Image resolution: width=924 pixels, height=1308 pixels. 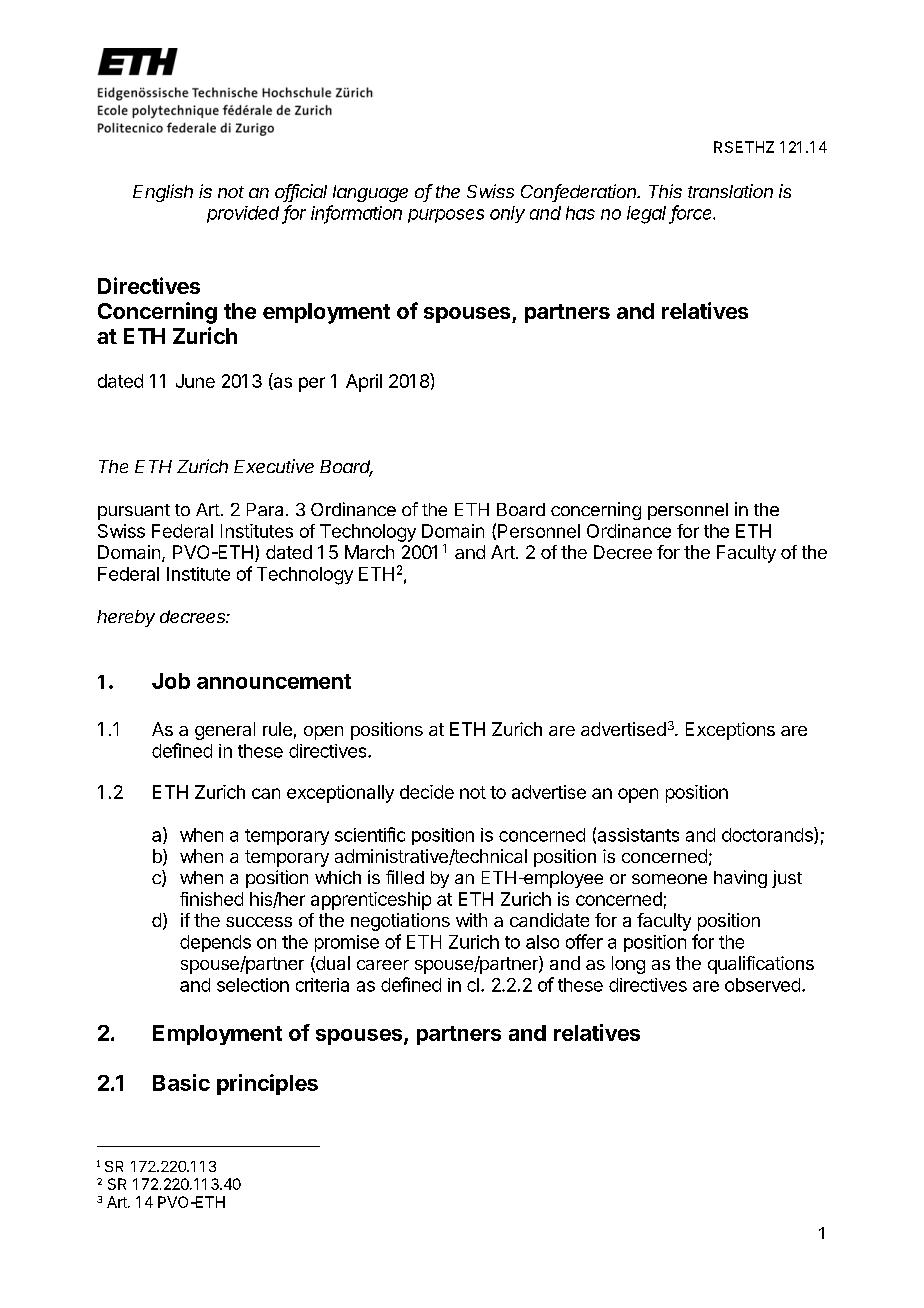 What do you see at coordinates (369, 552) in the page?
I see `March` at bounding box center [369, 552].
